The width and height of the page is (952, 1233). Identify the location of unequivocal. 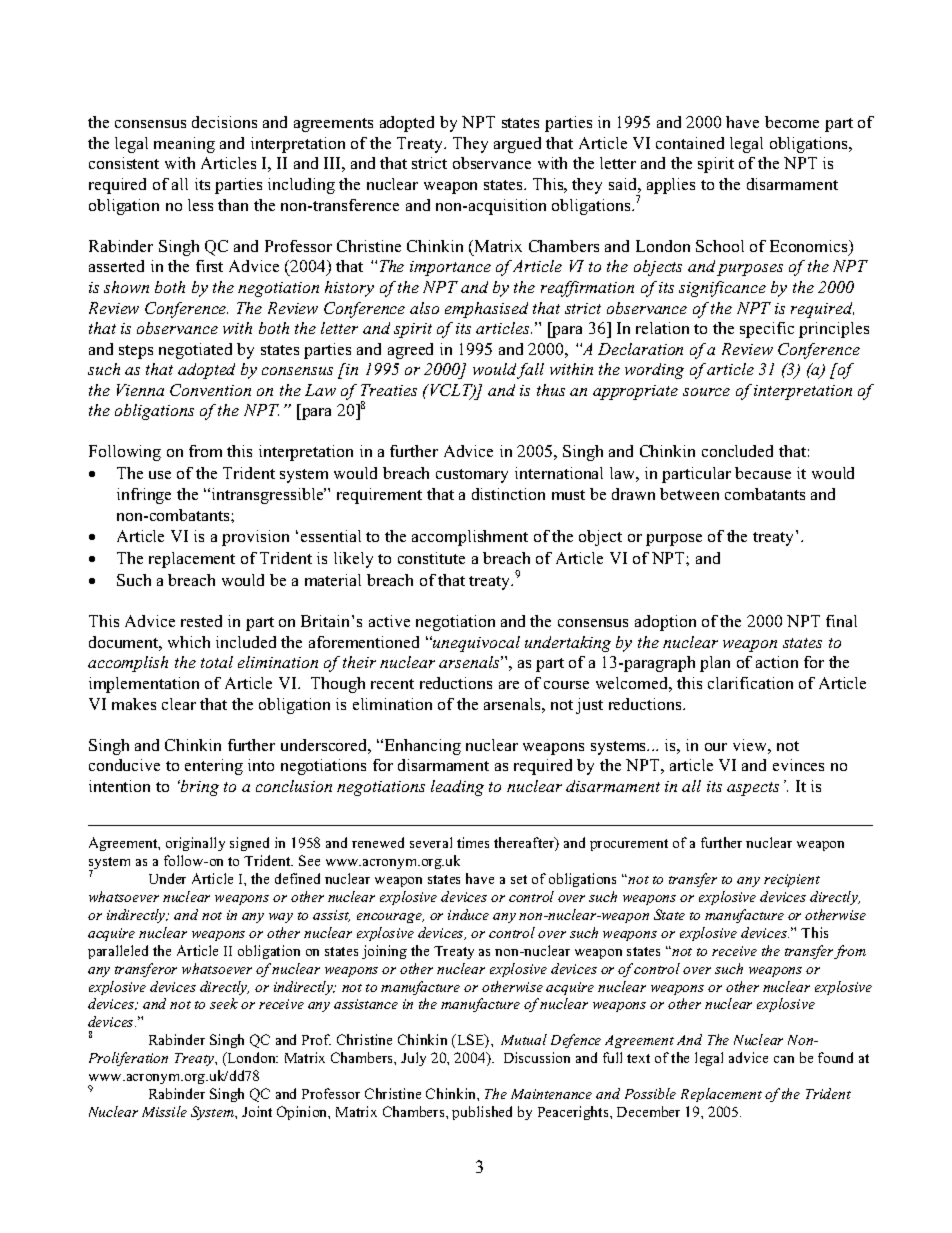
(475, 644).
